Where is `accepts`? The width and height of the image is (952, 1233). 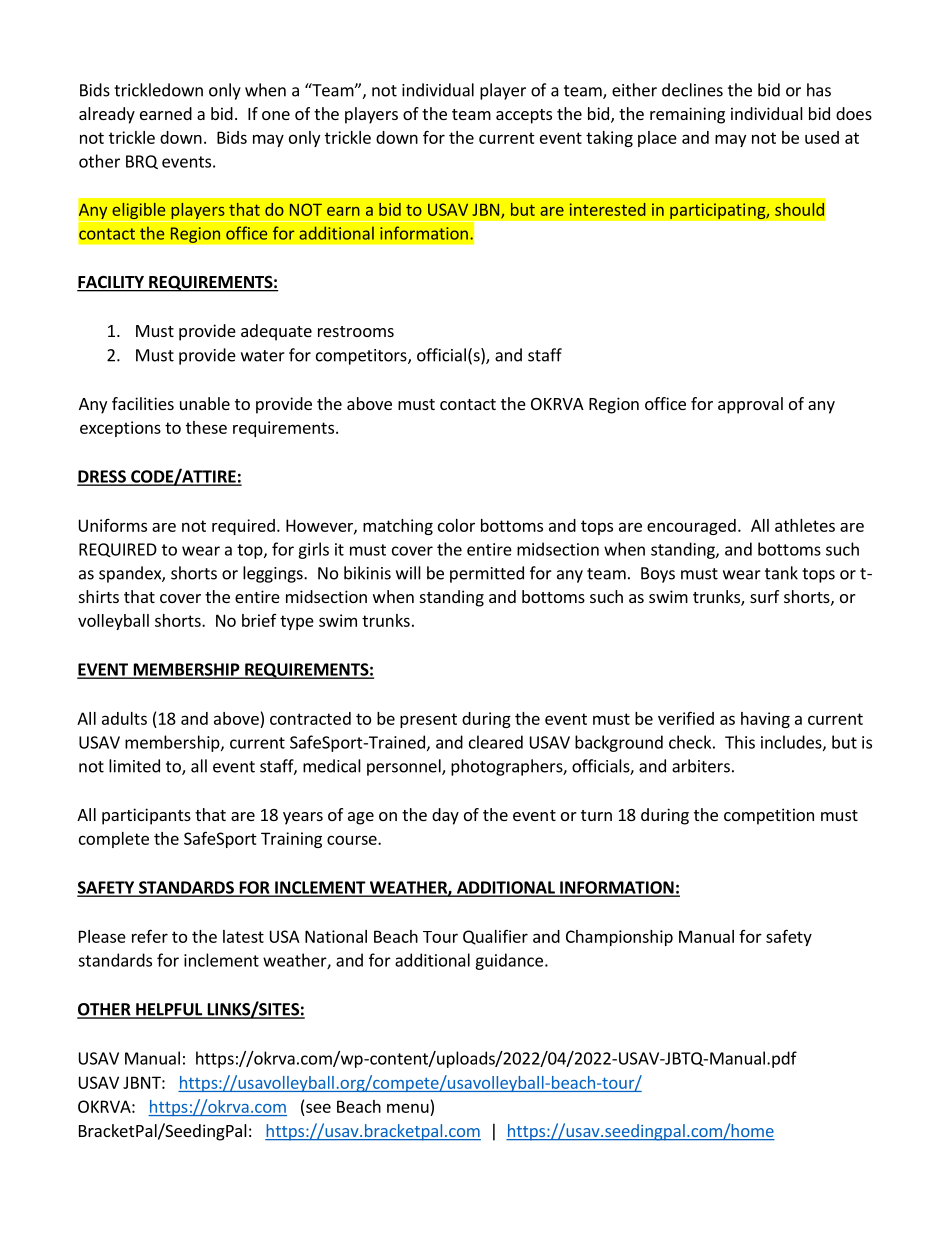 accepts is located at coordinates (524, 116).
